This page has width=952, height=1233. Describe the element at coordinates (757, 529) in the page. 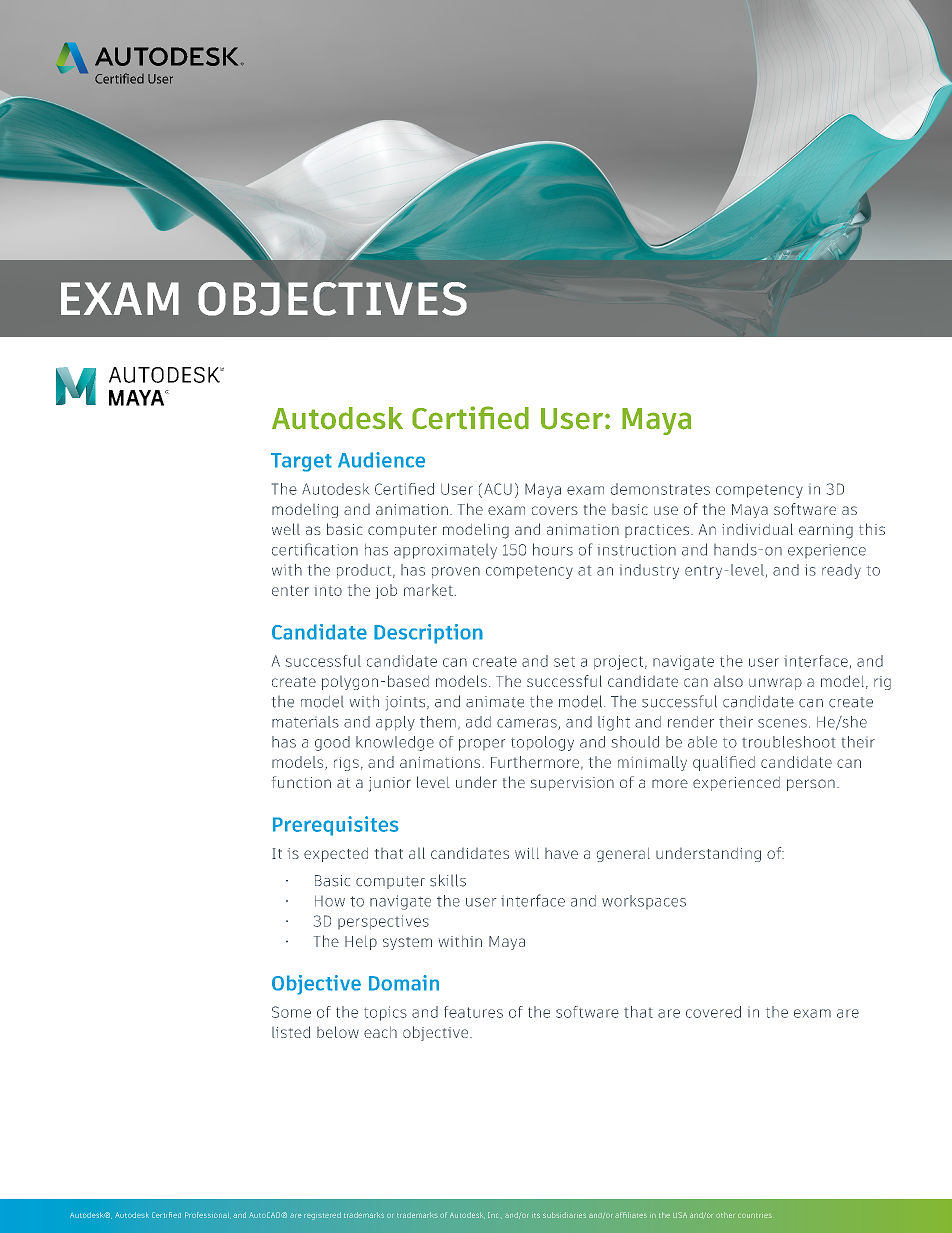

I see `individual` at that location.
